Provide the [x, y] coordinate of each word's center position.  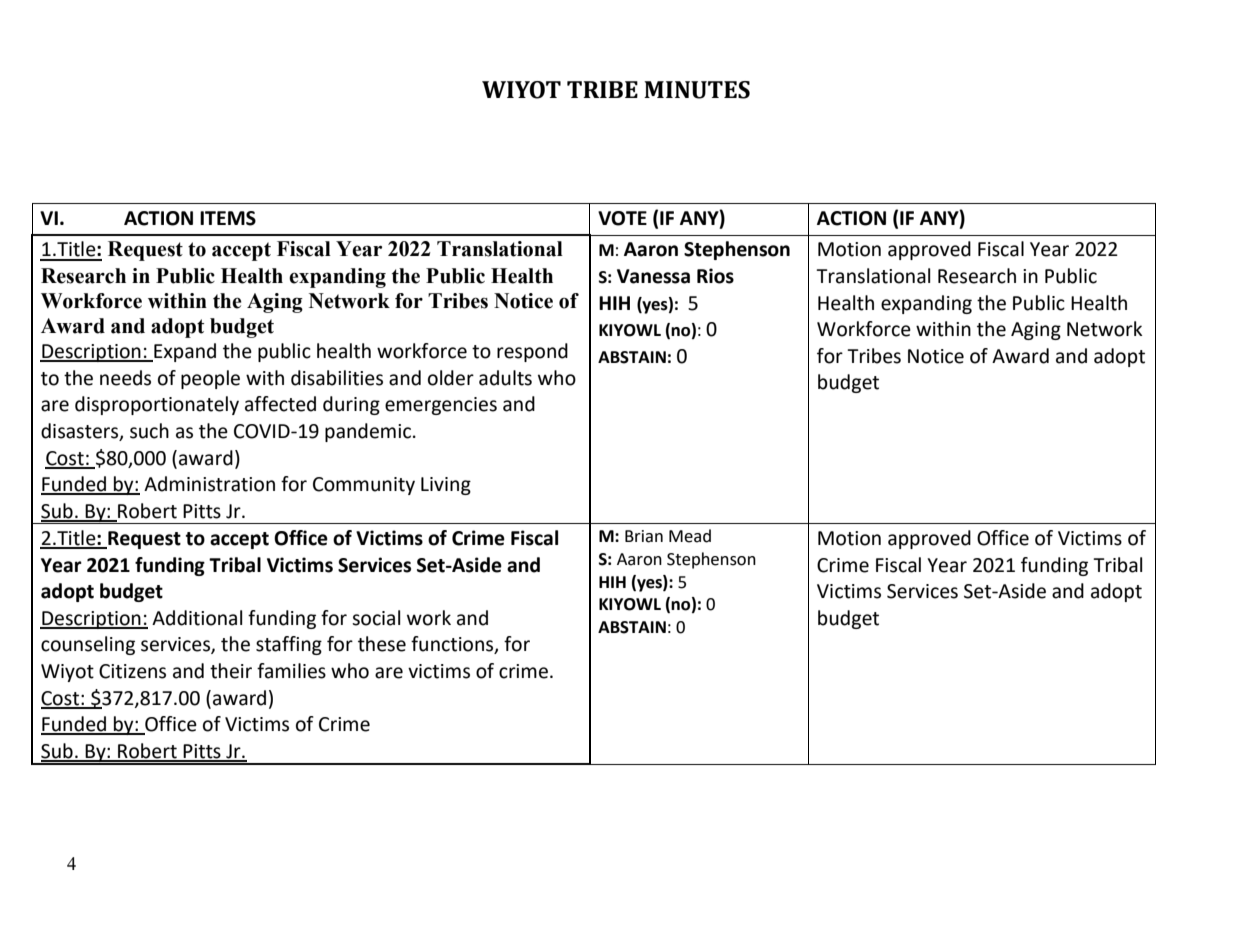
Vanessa [653, 276]
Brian [644, 536]
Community [364, 486]
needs [125, 378]
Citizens [132, 671]
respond [532, 352]
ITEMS [228, 218]
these [382, 644]
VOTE [622, 218]
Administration [209, 484]
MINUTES [697, 90]
